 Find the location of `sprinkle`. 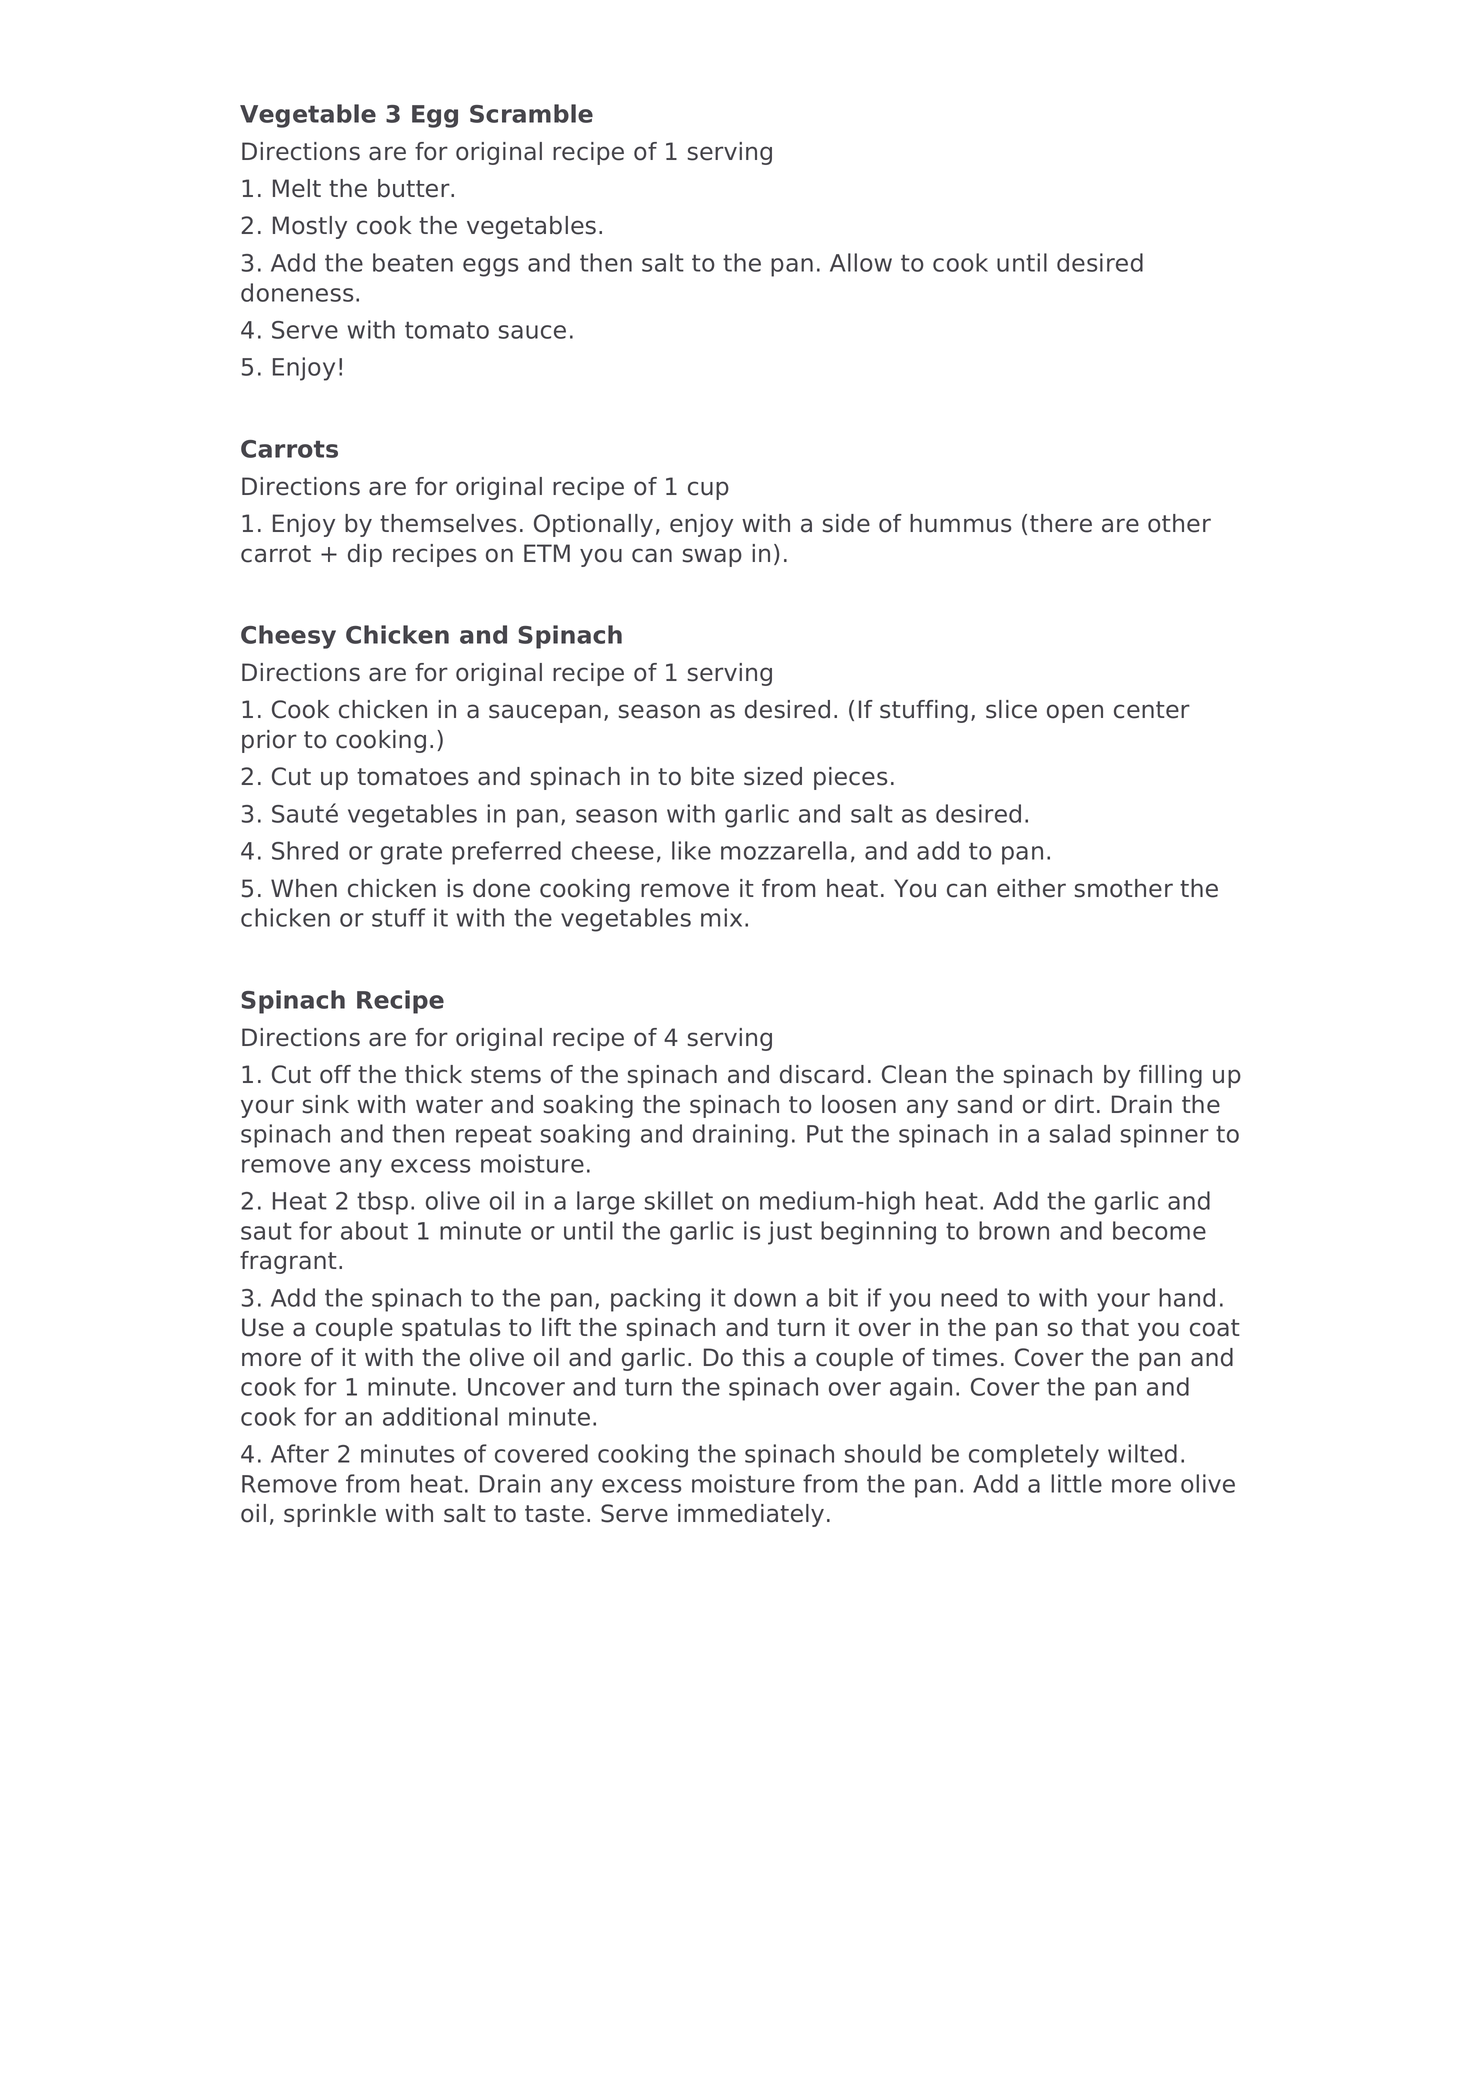

sprinkle is located at coordinates (330, 1515).
